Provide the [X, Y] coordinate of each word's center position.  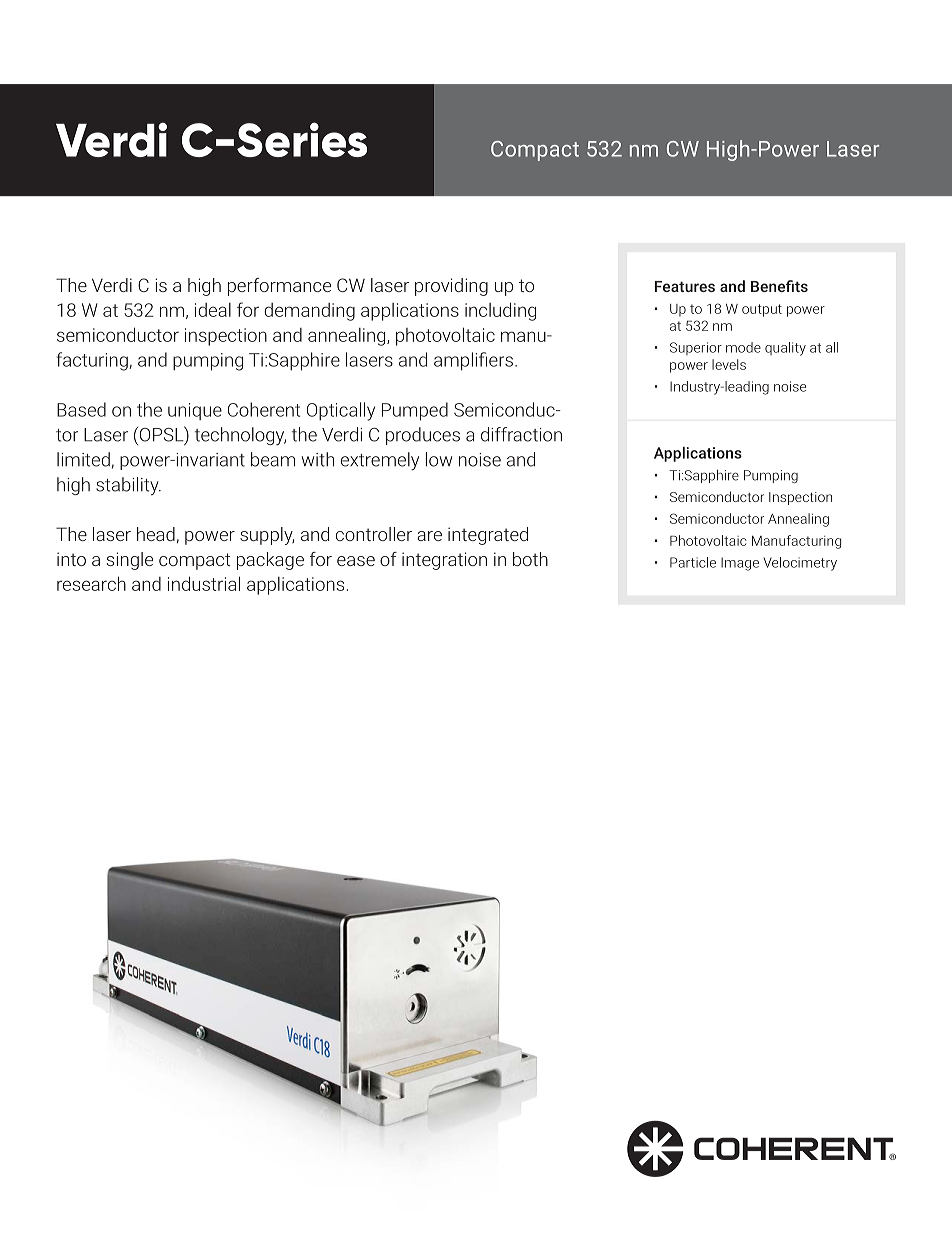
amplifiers [473, 361]
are [429, 536]
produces [423, 436]
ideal [213, 310]
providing [451, 287]
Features [685, 286]
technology [240, 436]
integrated [488, 536]
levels [729, 364]
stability [128, 486]
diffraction [521, 434]
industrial [204, 583]
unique [195, 411]
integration [444, 561]
